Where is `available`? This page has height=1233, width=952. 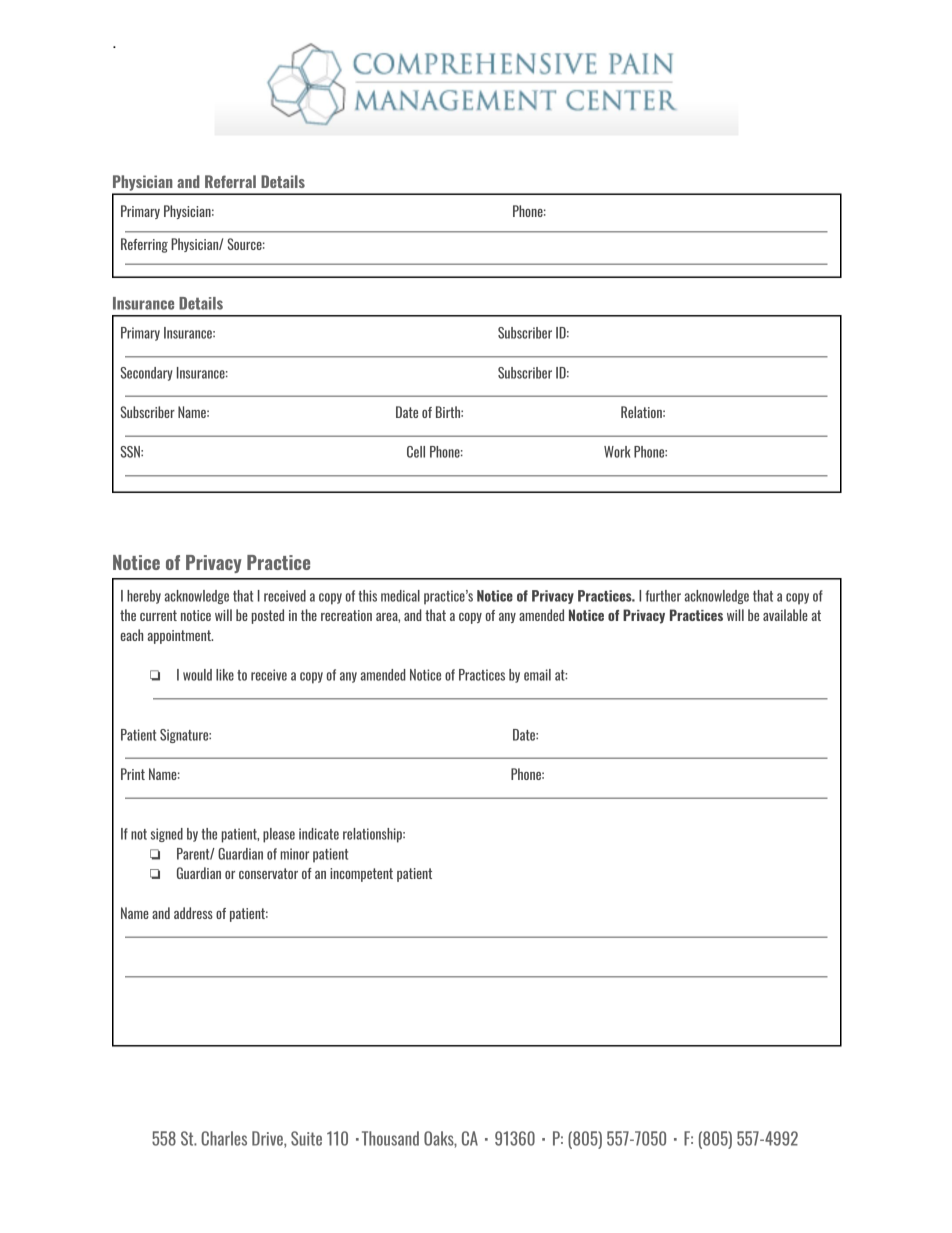
available is located at coordinates (785, 615).
